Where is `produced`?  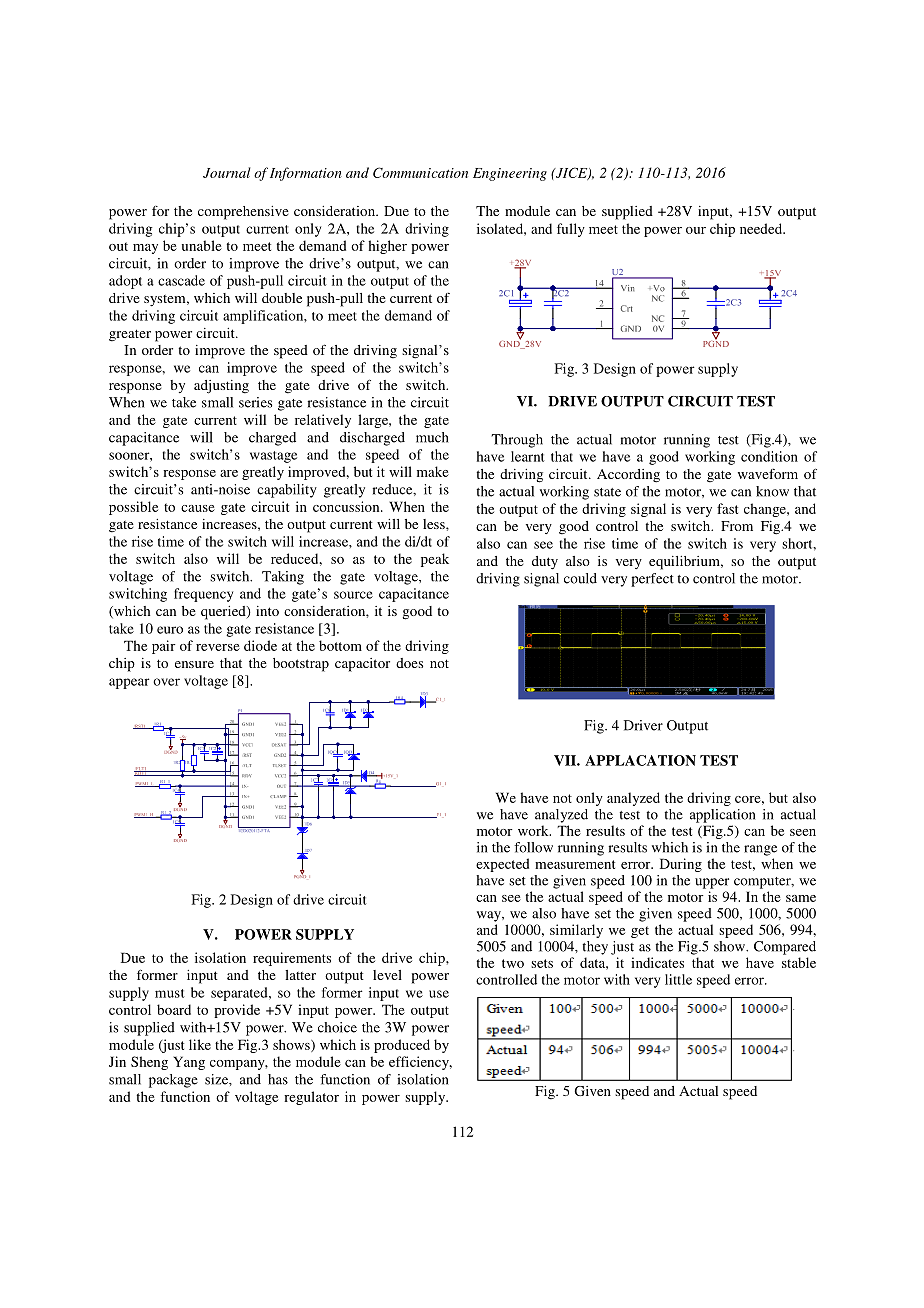 produced is located at coordinates (402, 1046).
